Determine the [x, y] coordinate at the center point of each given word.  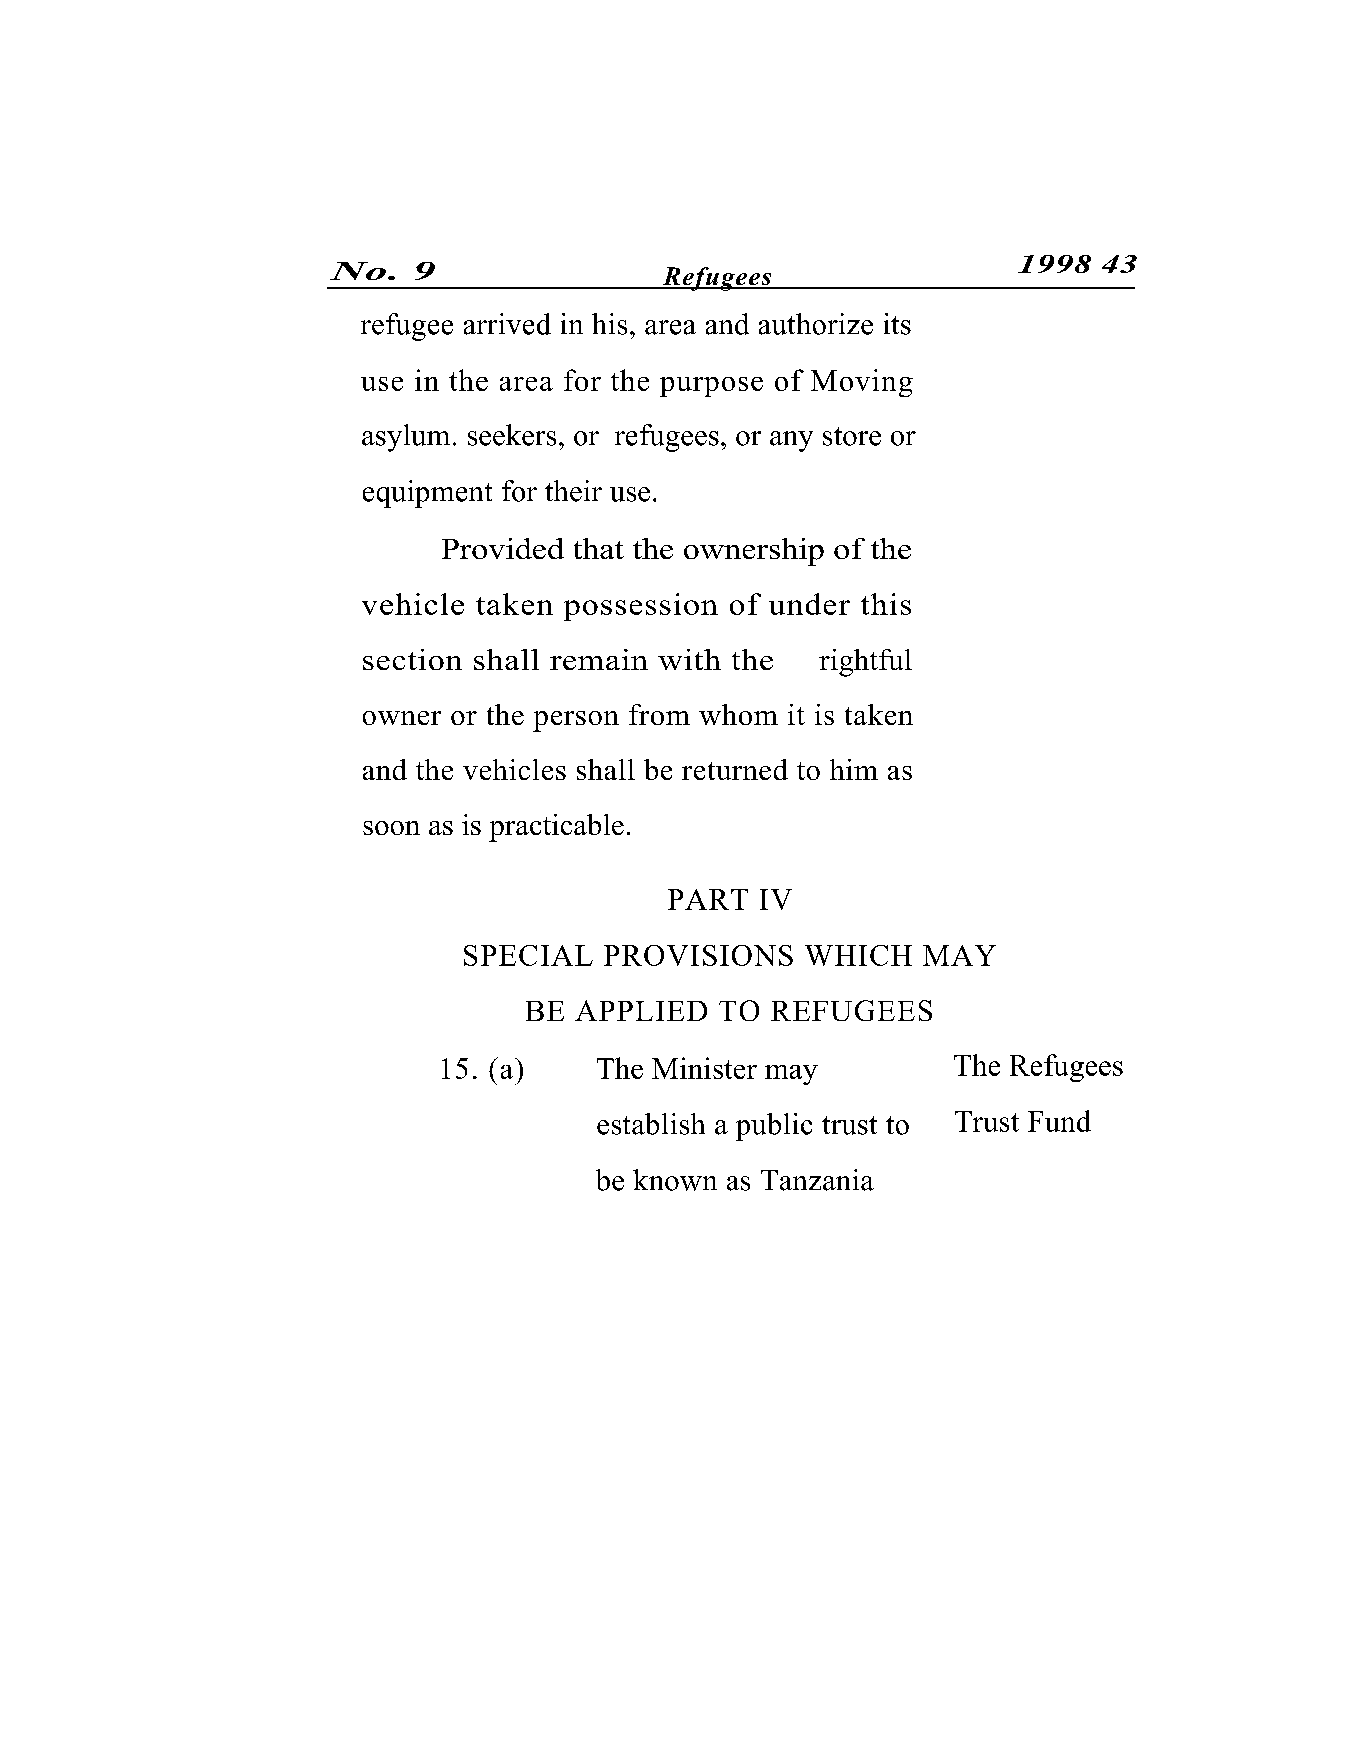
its [897, 324]
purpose [711, 387]
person [576, 721]
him [854, 769]
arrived [507, 324]
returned [735, 769]
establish [651, 1124]
